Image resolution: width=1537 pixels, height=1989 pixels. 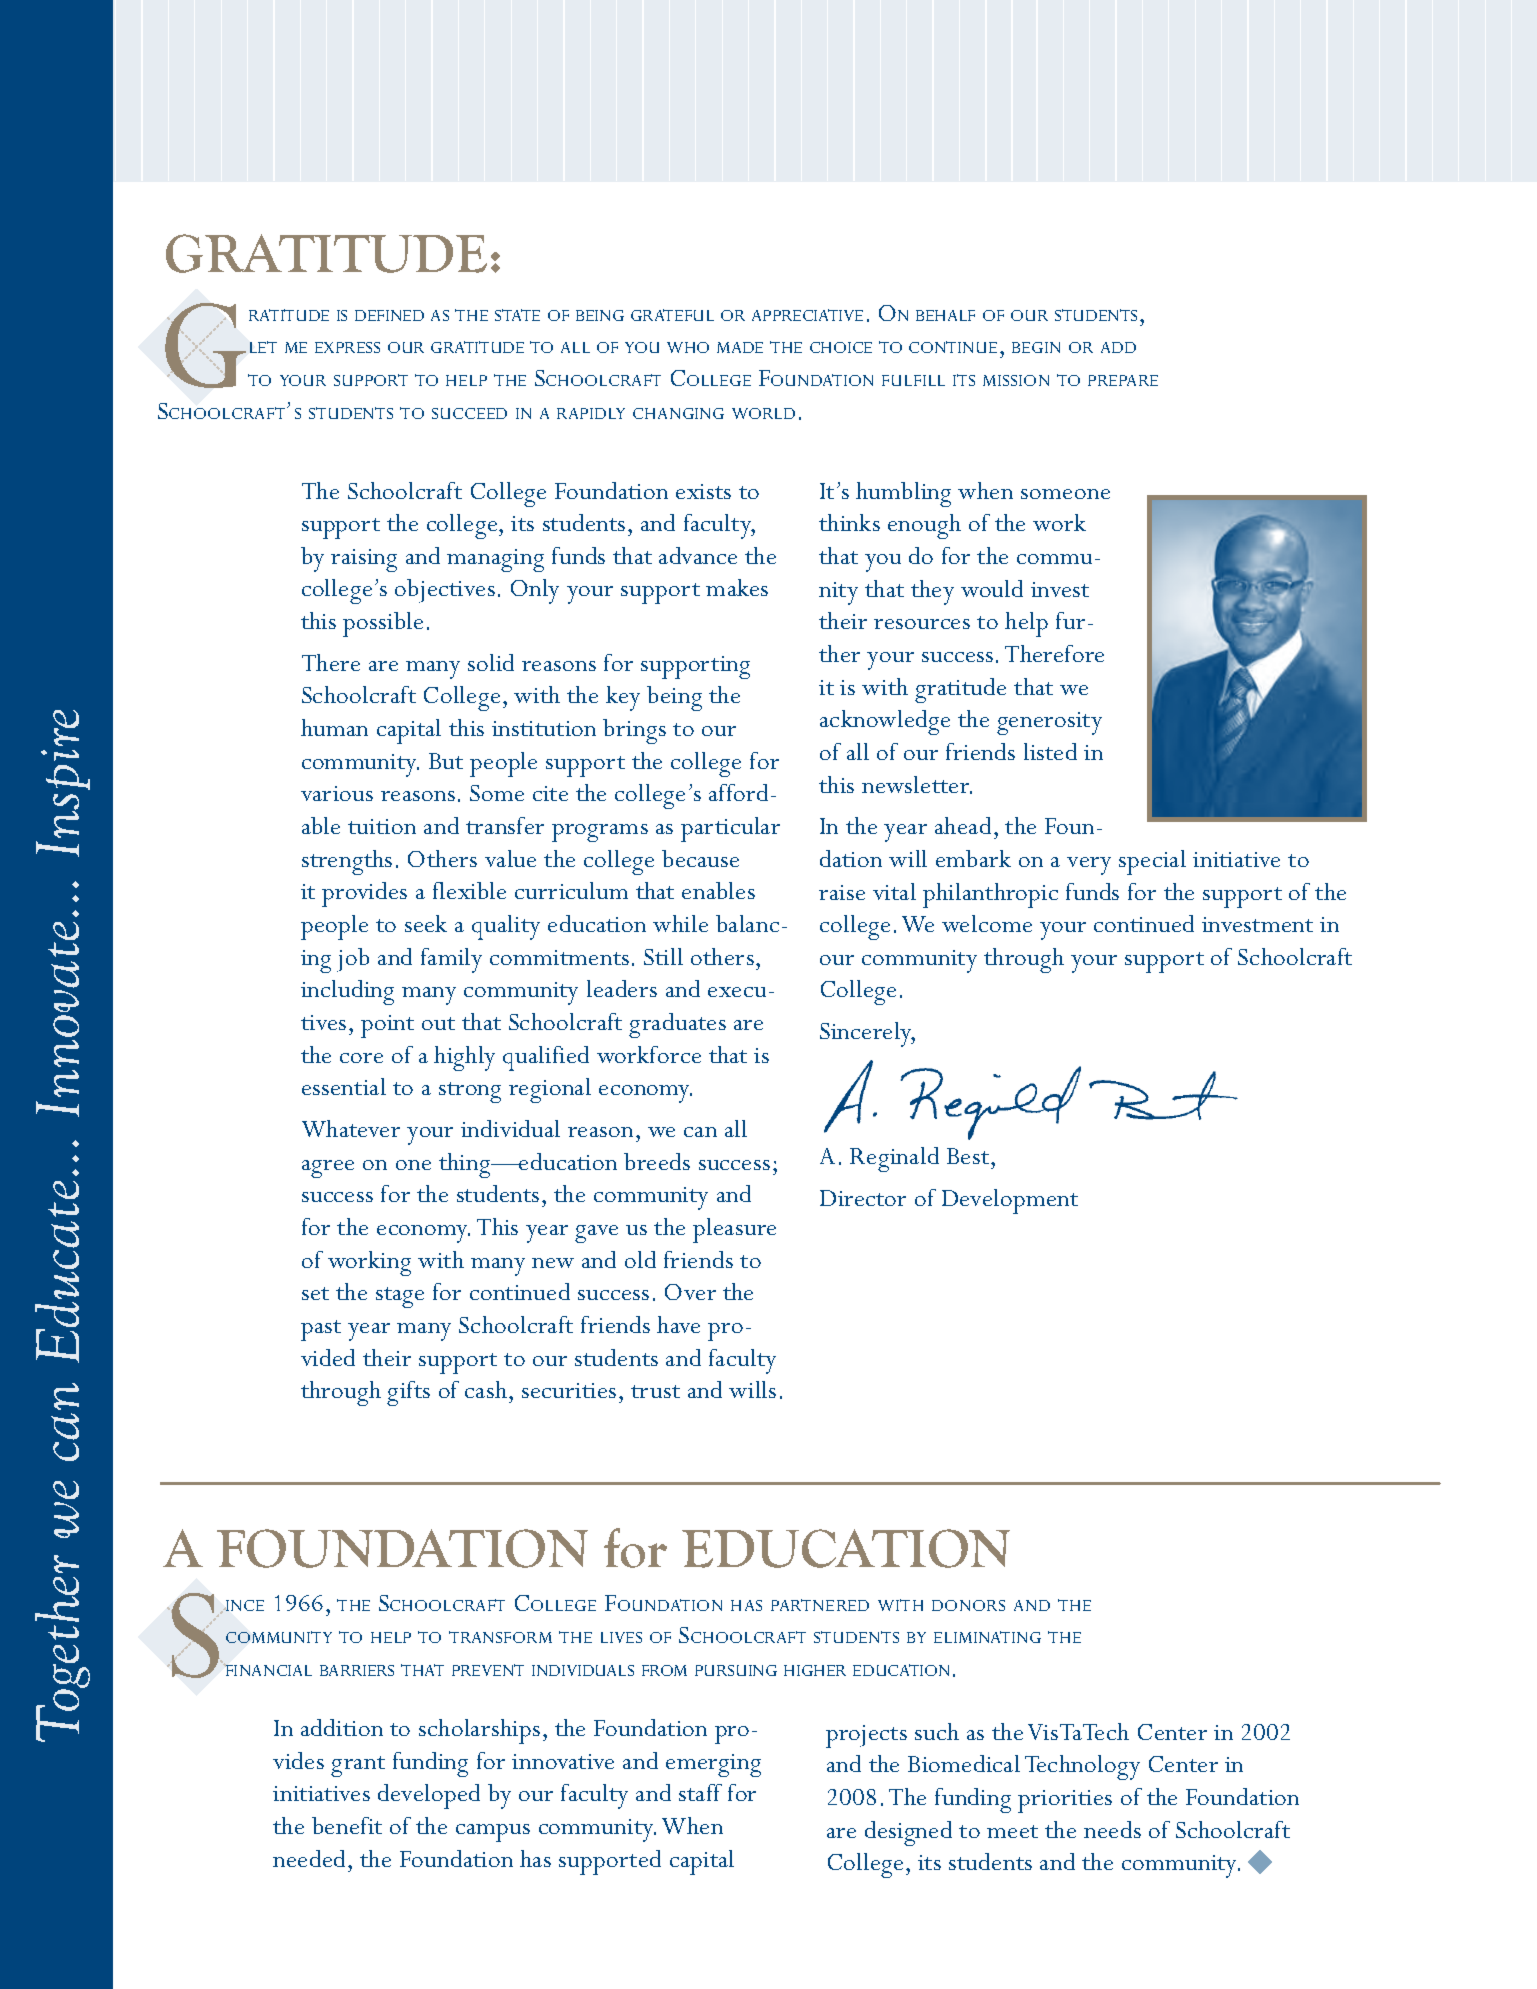 What do you see at coordinates (426, 923) in the screenshot?
I see `seek` at bounding box center [426, 923].
